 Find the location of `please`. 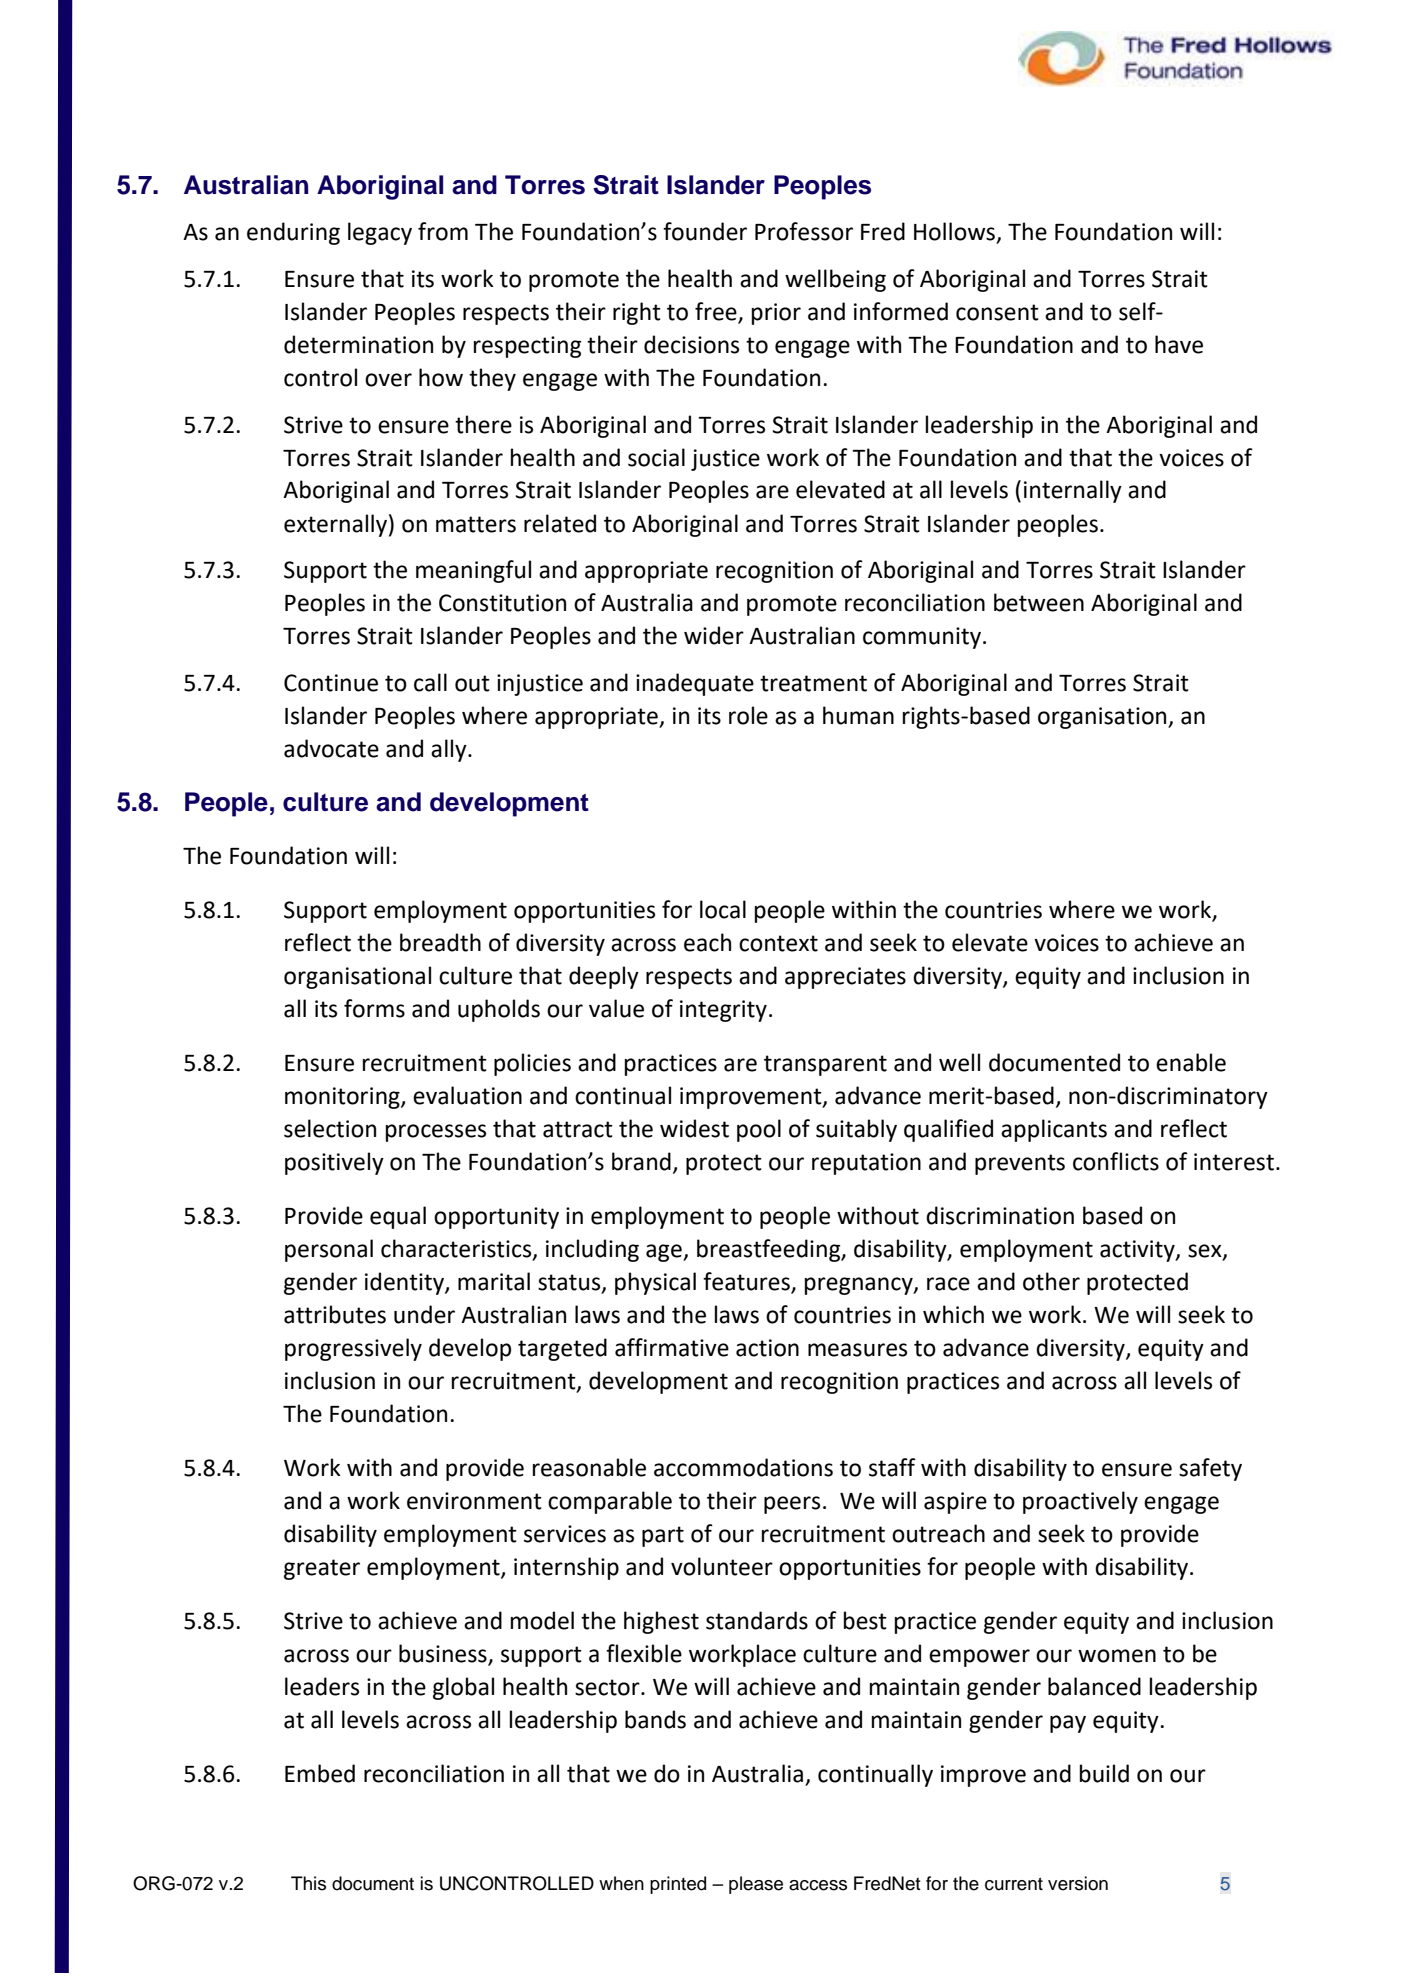

please is located at coordinates (756, 1885).
